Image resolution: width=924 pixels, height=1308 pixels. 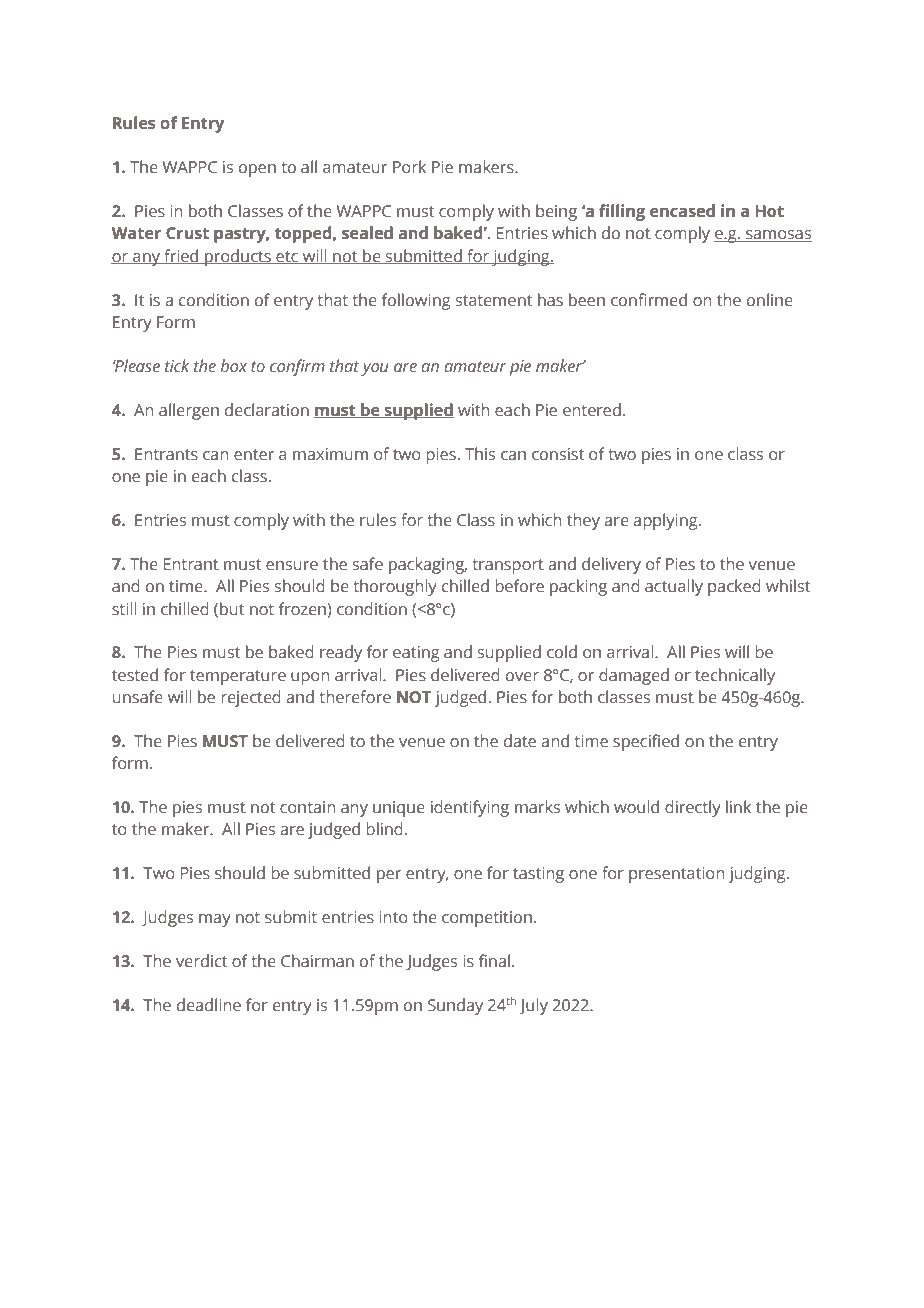 I want to click on Pork, so click(x=409, y=166).
